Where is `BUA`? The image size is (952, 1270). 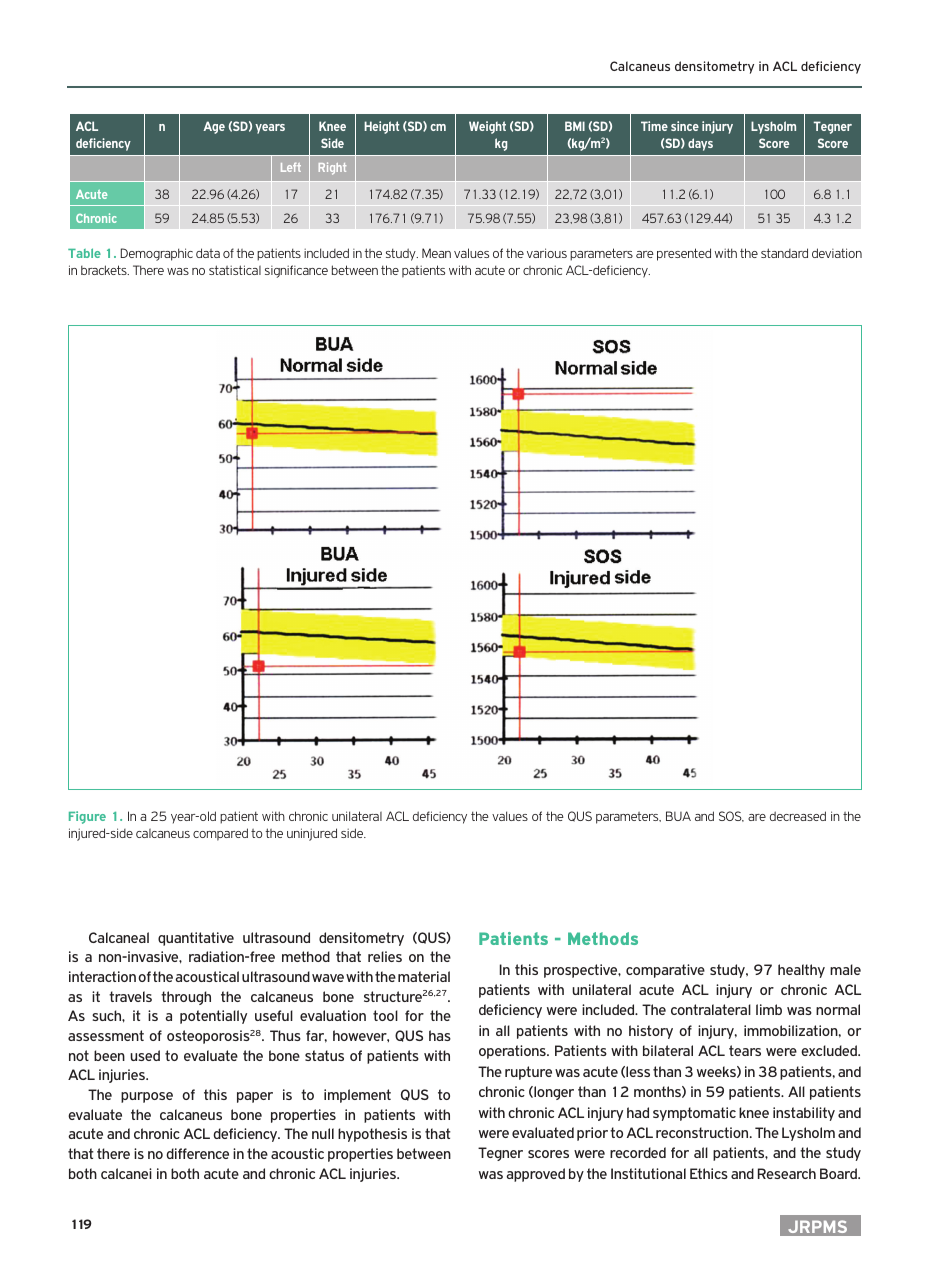
BUA is located at coordinates (678, 816).
